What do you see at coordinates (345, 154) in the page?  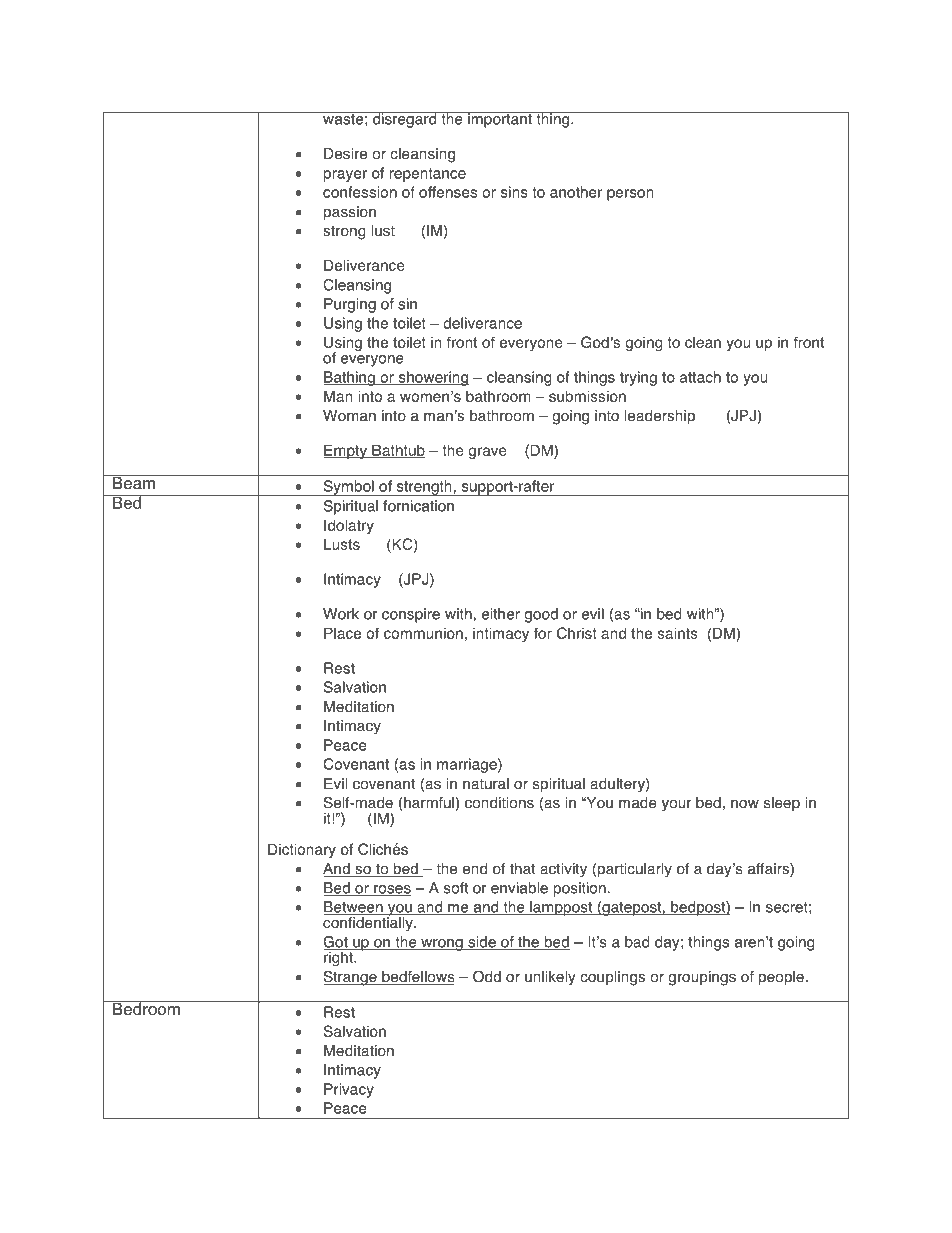 I see `Desire` at bounding box center [345, 154].
